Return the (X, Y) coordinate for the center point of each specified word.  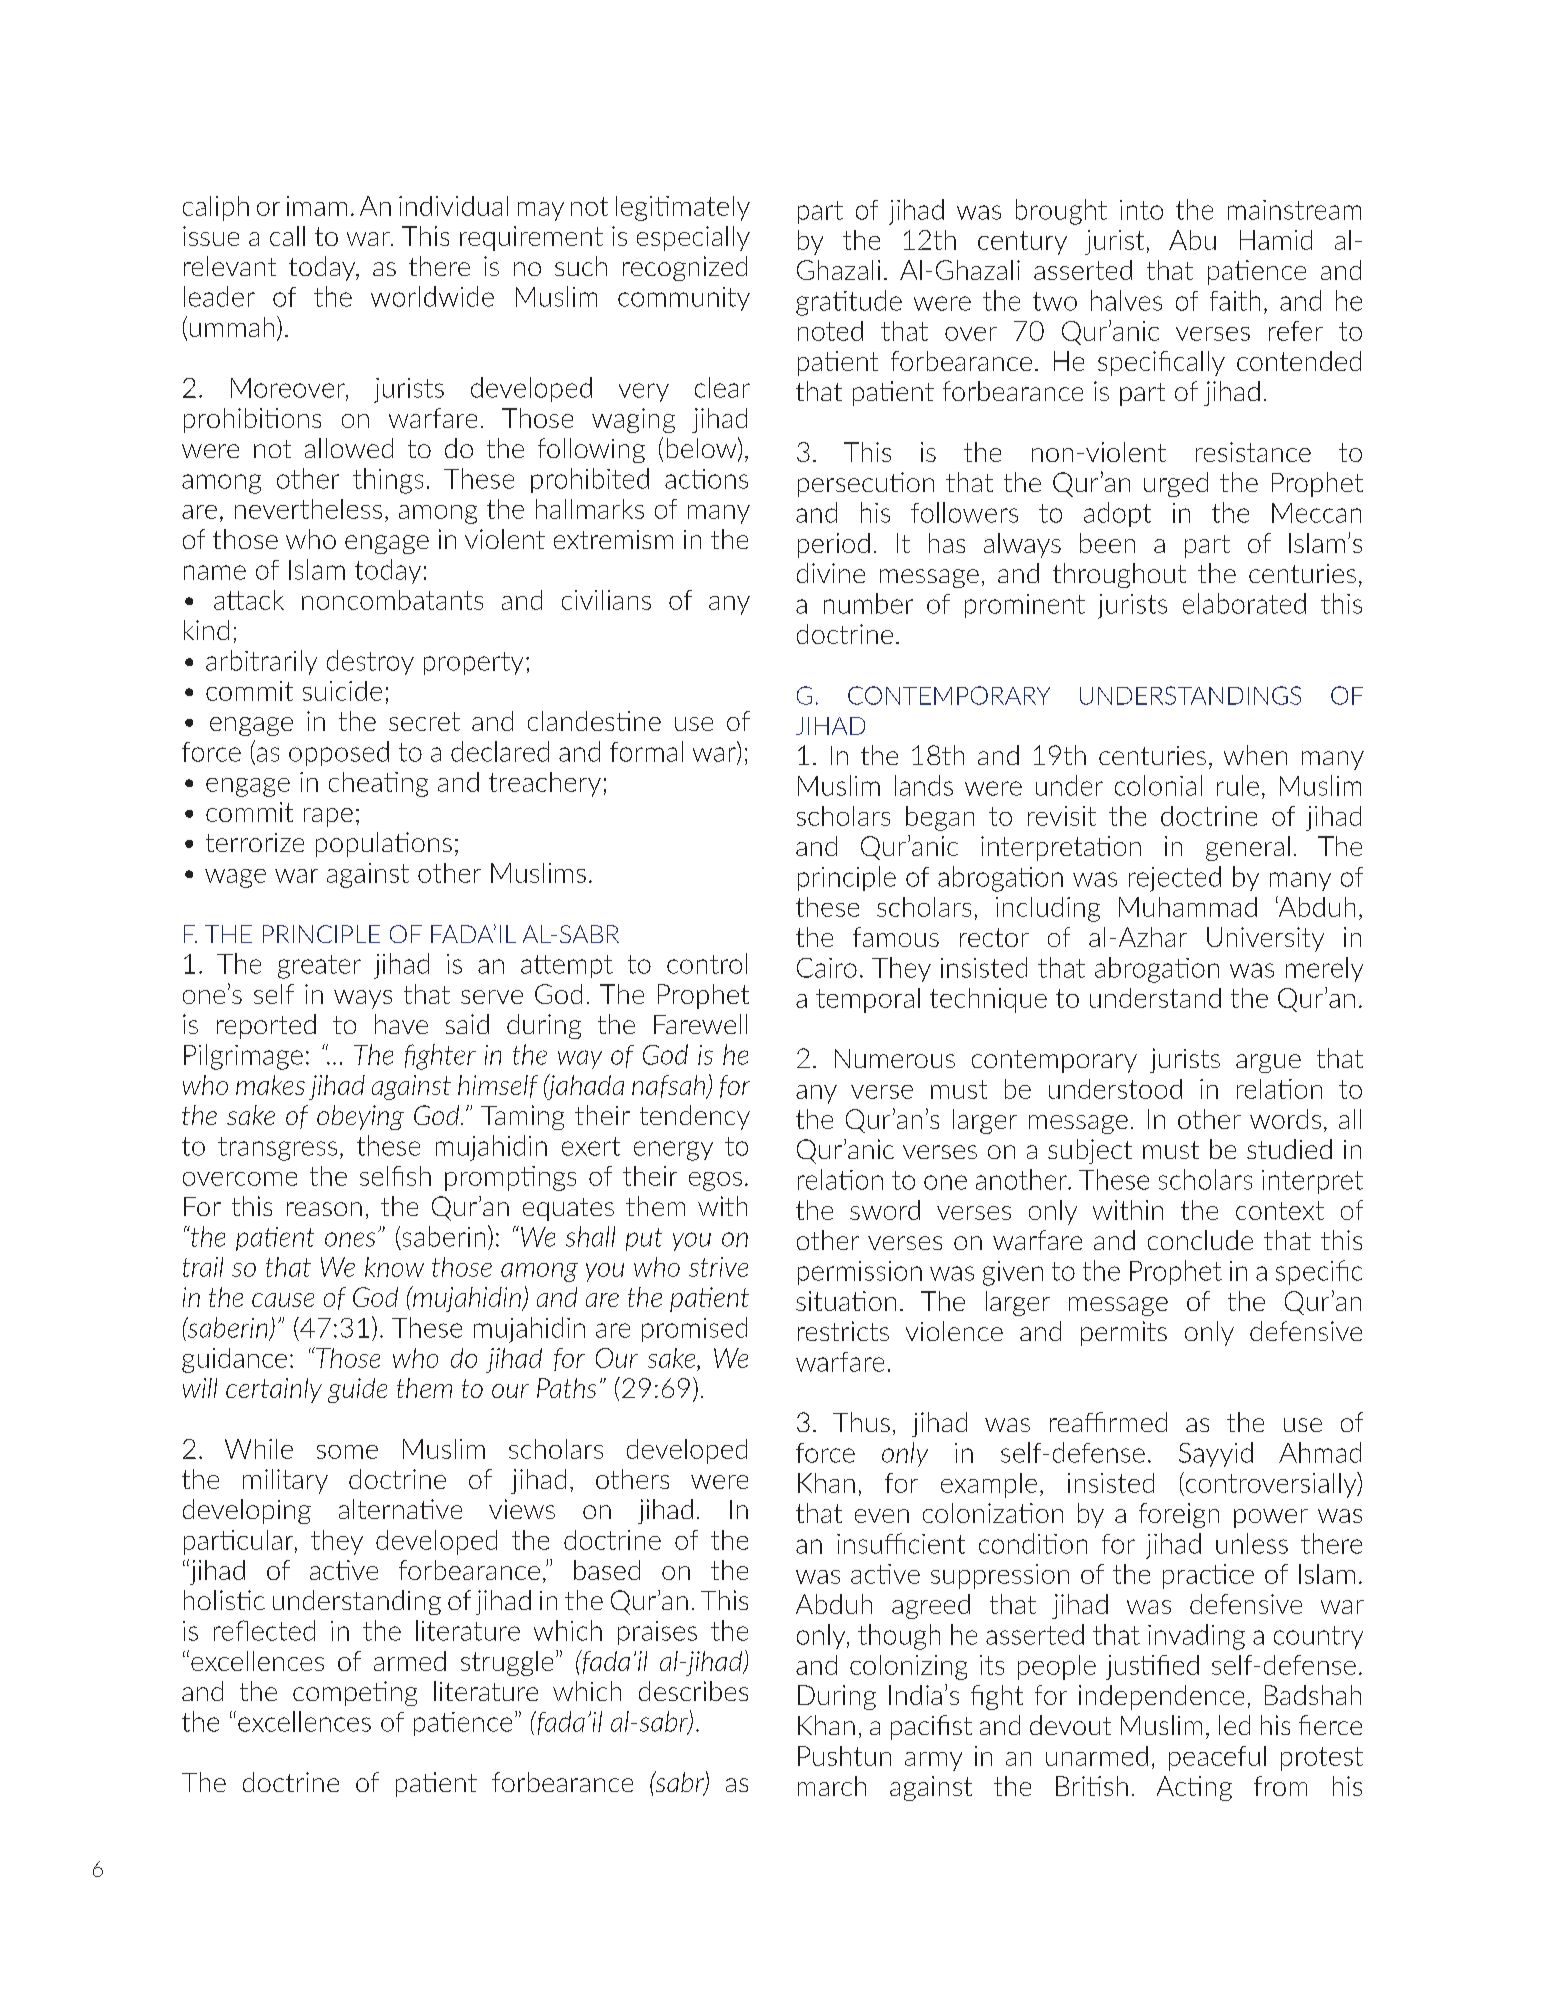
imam (317, 206)
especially (693, 238)
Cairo (827, 968)
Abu (1192, 240)
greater (319, 967)
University (1265, 939)
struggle (507, 1663)
